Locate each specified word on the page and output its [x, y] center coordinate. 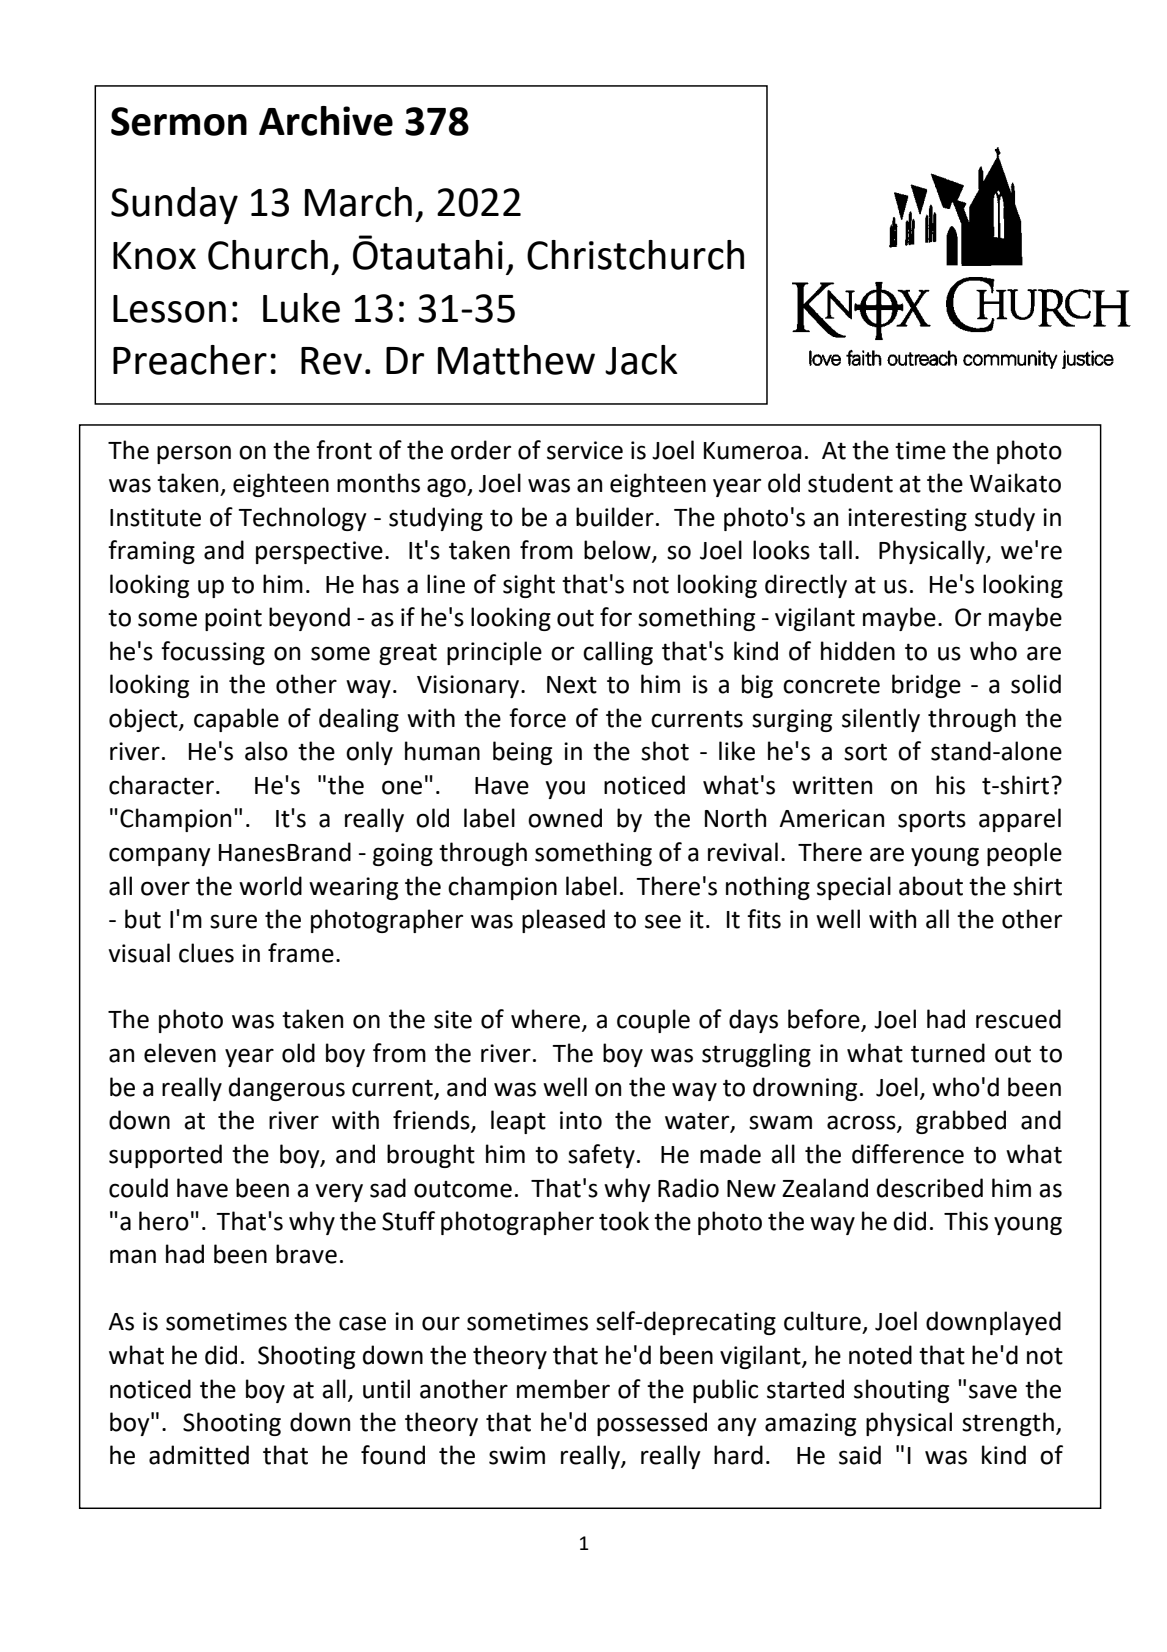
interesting [907, 519]
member [563, 1389]
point [233, 619]
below [618, 551]
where [547, 1020]
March [358, 202]
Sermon [179, 121]
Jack [641, 360]
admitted [199, 1455]
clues [206, 953]
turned [948, 1053]
